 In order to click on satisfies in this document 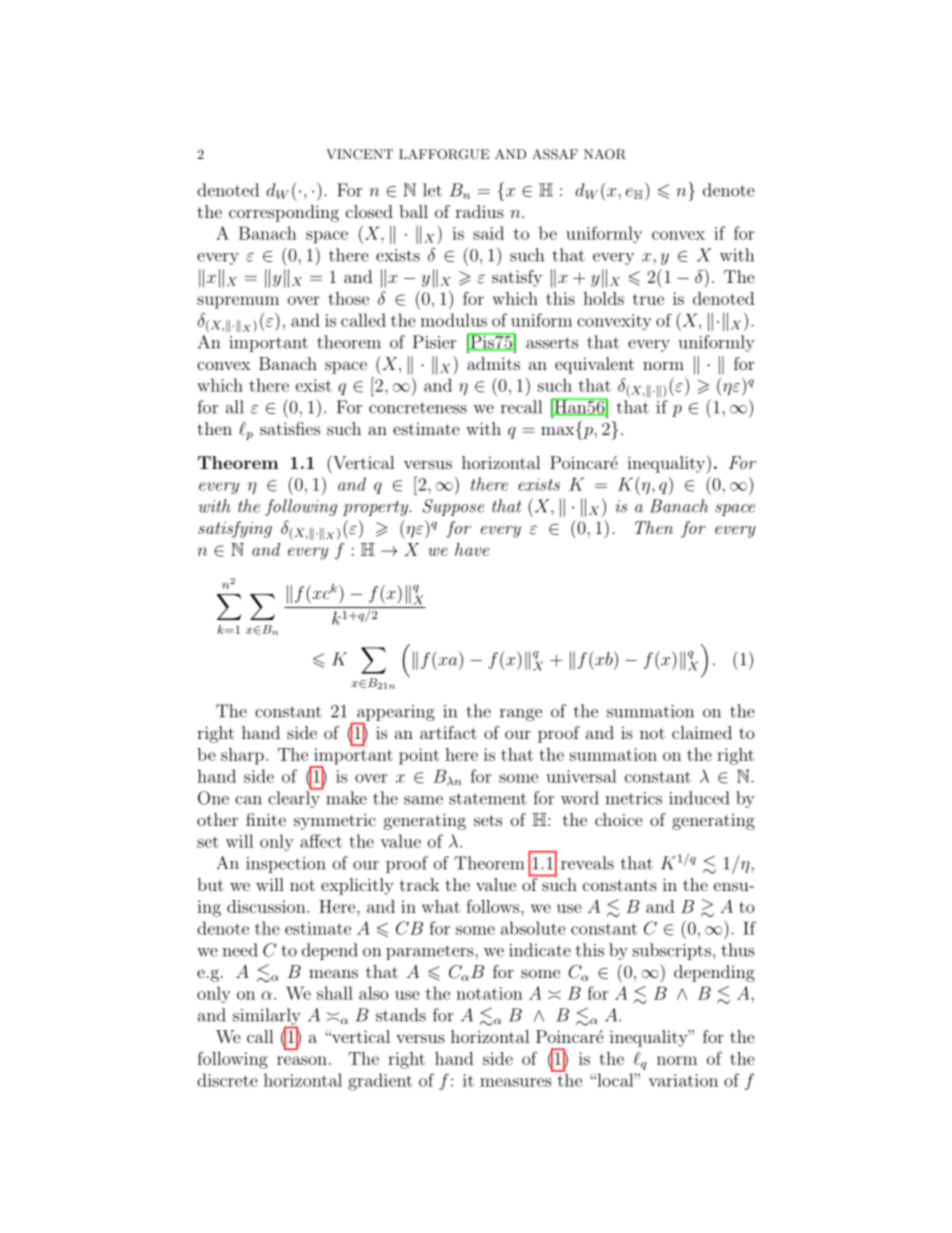, I will do `click(290, 428)`.
